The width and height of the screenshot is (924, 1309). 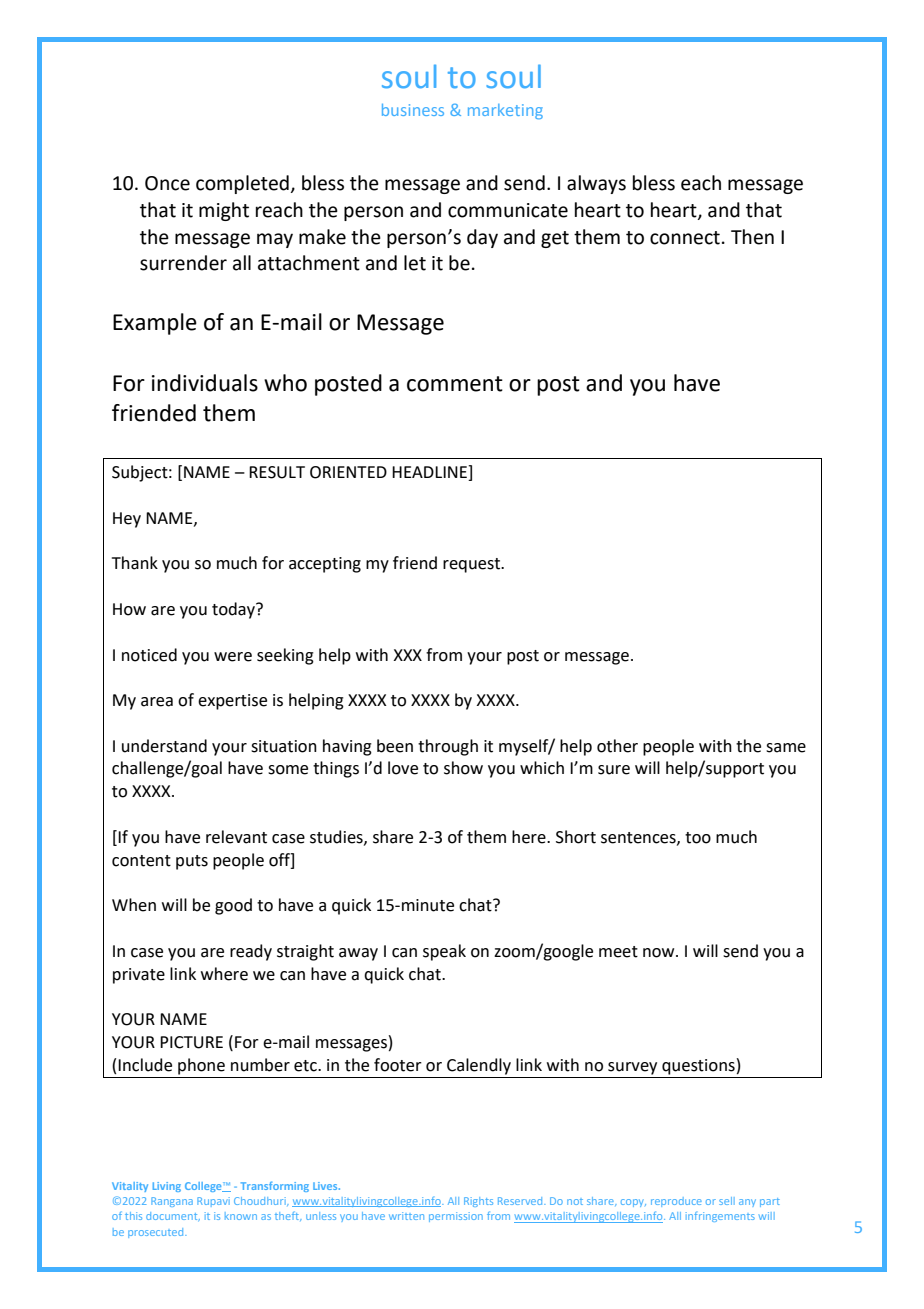 What do you see at coordinates (786, 748) in the screenshot?
I see `same` at bounding box center [786, 748].
